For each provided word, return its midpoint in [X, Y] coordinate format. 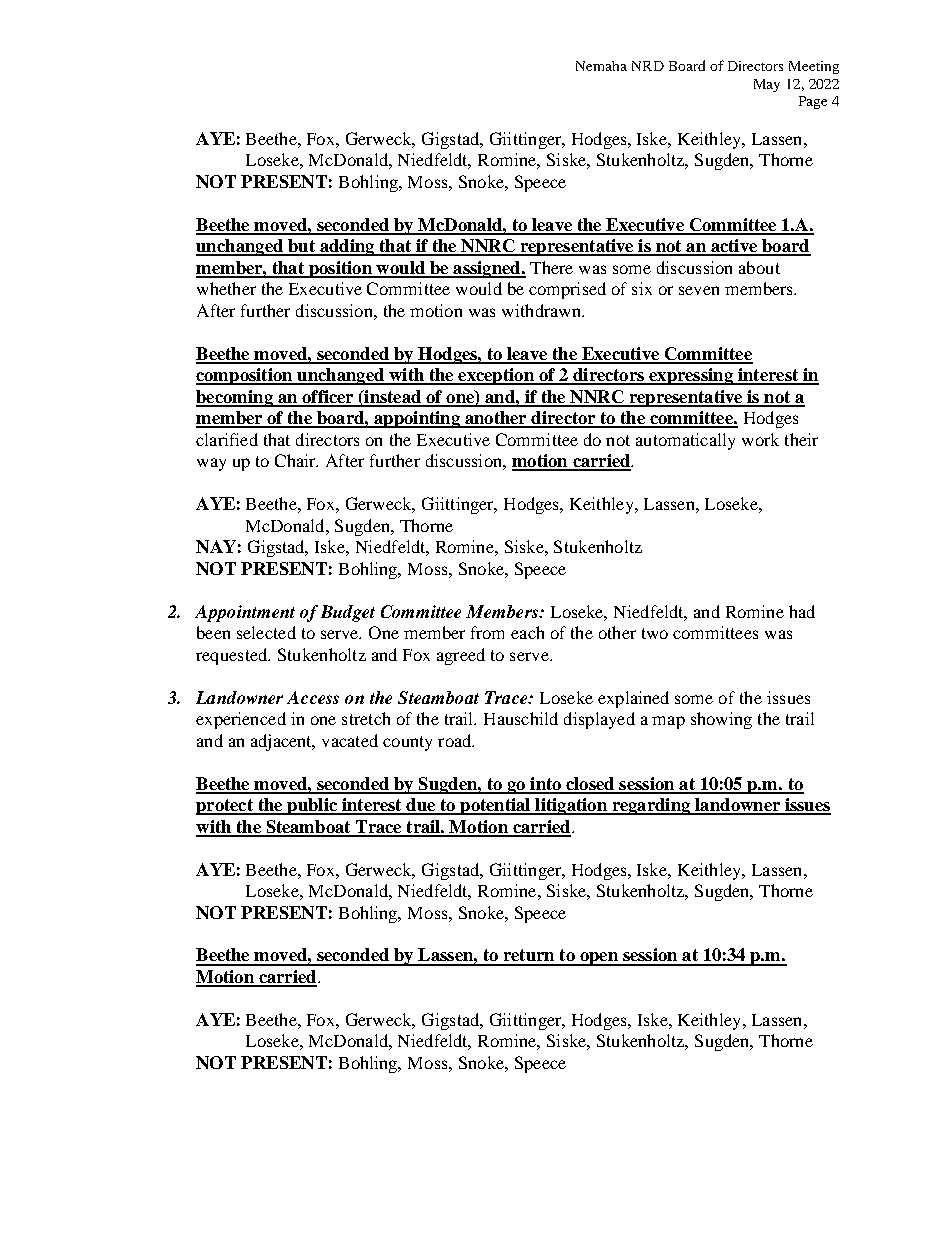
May [767, 85]
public [312, 806]
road [456, 740]
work [760, 439]
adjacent [282, 742]
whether [226, 288]
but [301, 247]
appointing [417, 419]
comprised [567, 290]
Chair [296, 460]
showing [721, 720]
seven [699, 290]
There [551, 267]
